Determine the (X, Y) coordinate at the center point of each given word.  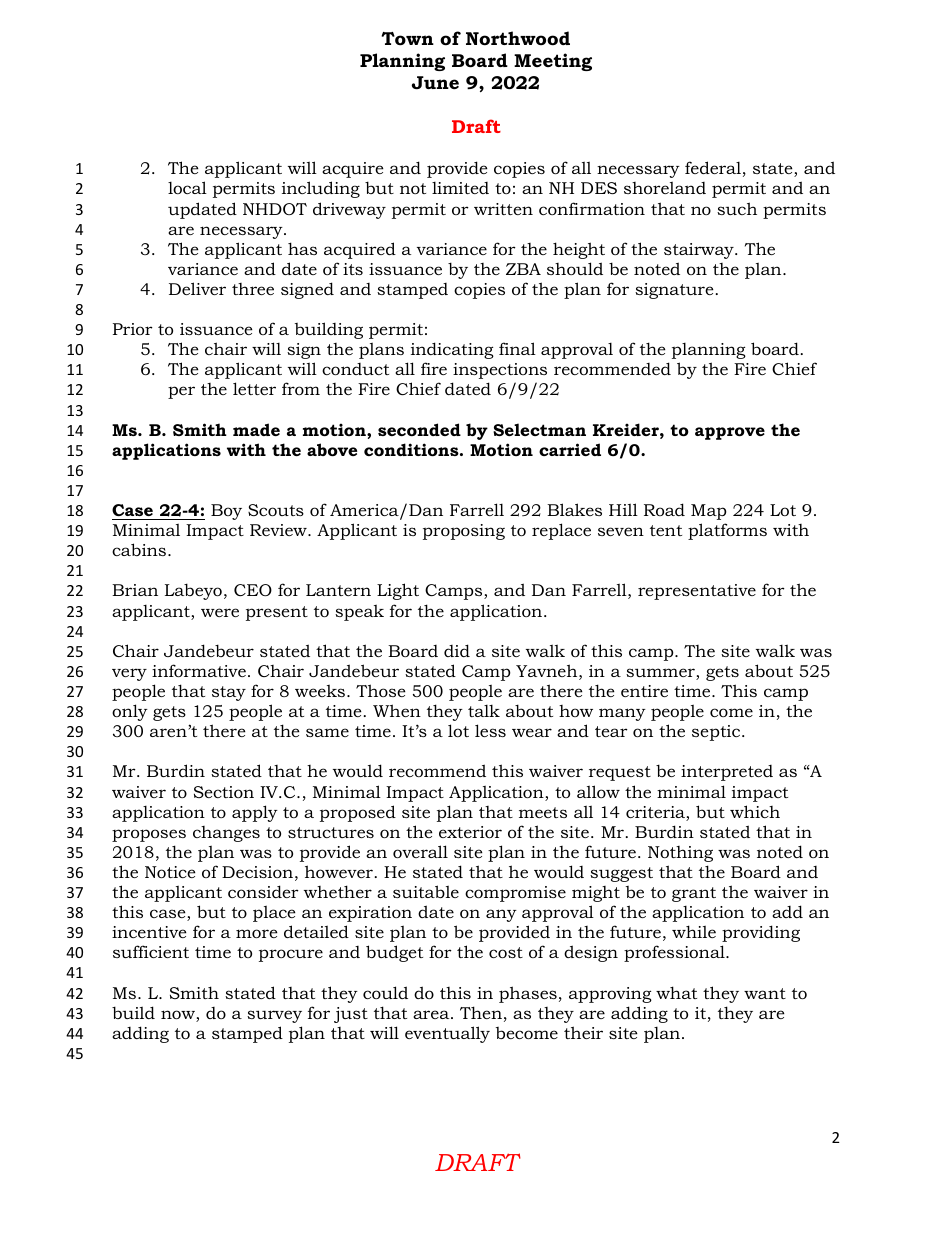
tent (666, 530)
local (187, 187)
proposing (464, 532)
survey (274, 1016)
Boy (226, 512)
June (435, 83)
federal (713, 167)
